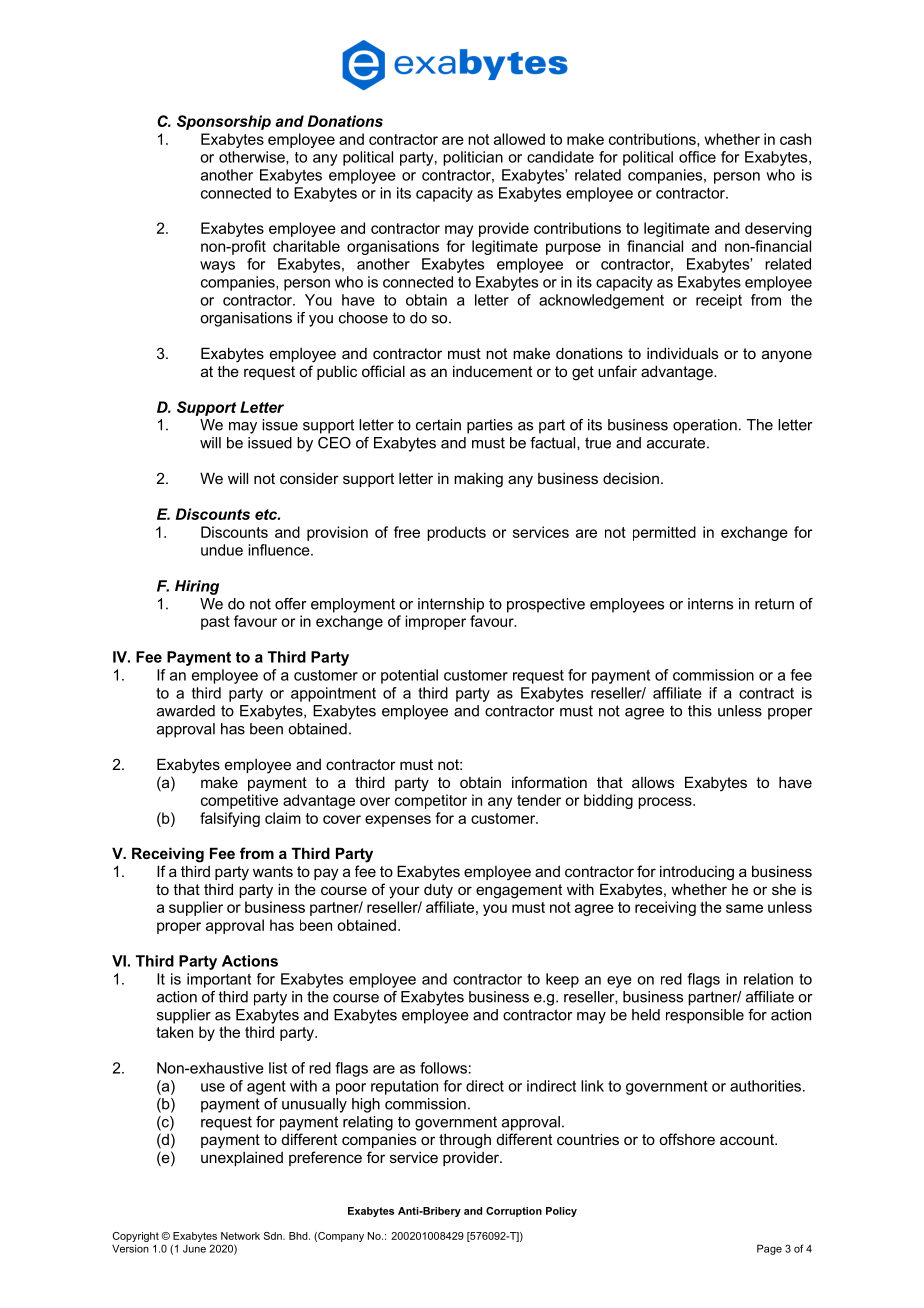 Image resolution: width=924 pixels, height=1308 pixels. I want to click on ways, so click(217, 267).
